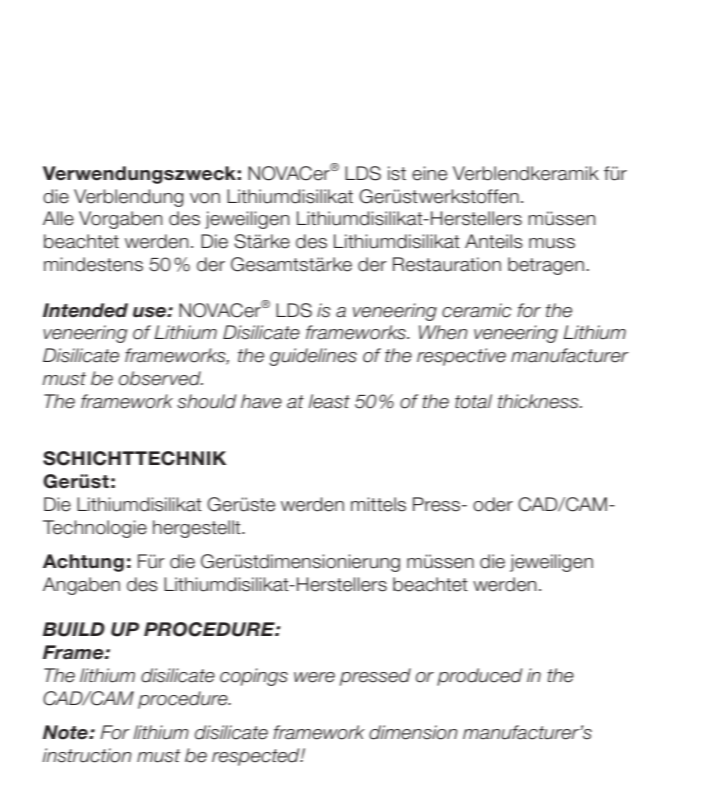 The width and height of the screenshot is (704, 805). What do you see at coordinates (397, 173) in the screenshot?
I see `ist` at bounding box center [397, 173].
